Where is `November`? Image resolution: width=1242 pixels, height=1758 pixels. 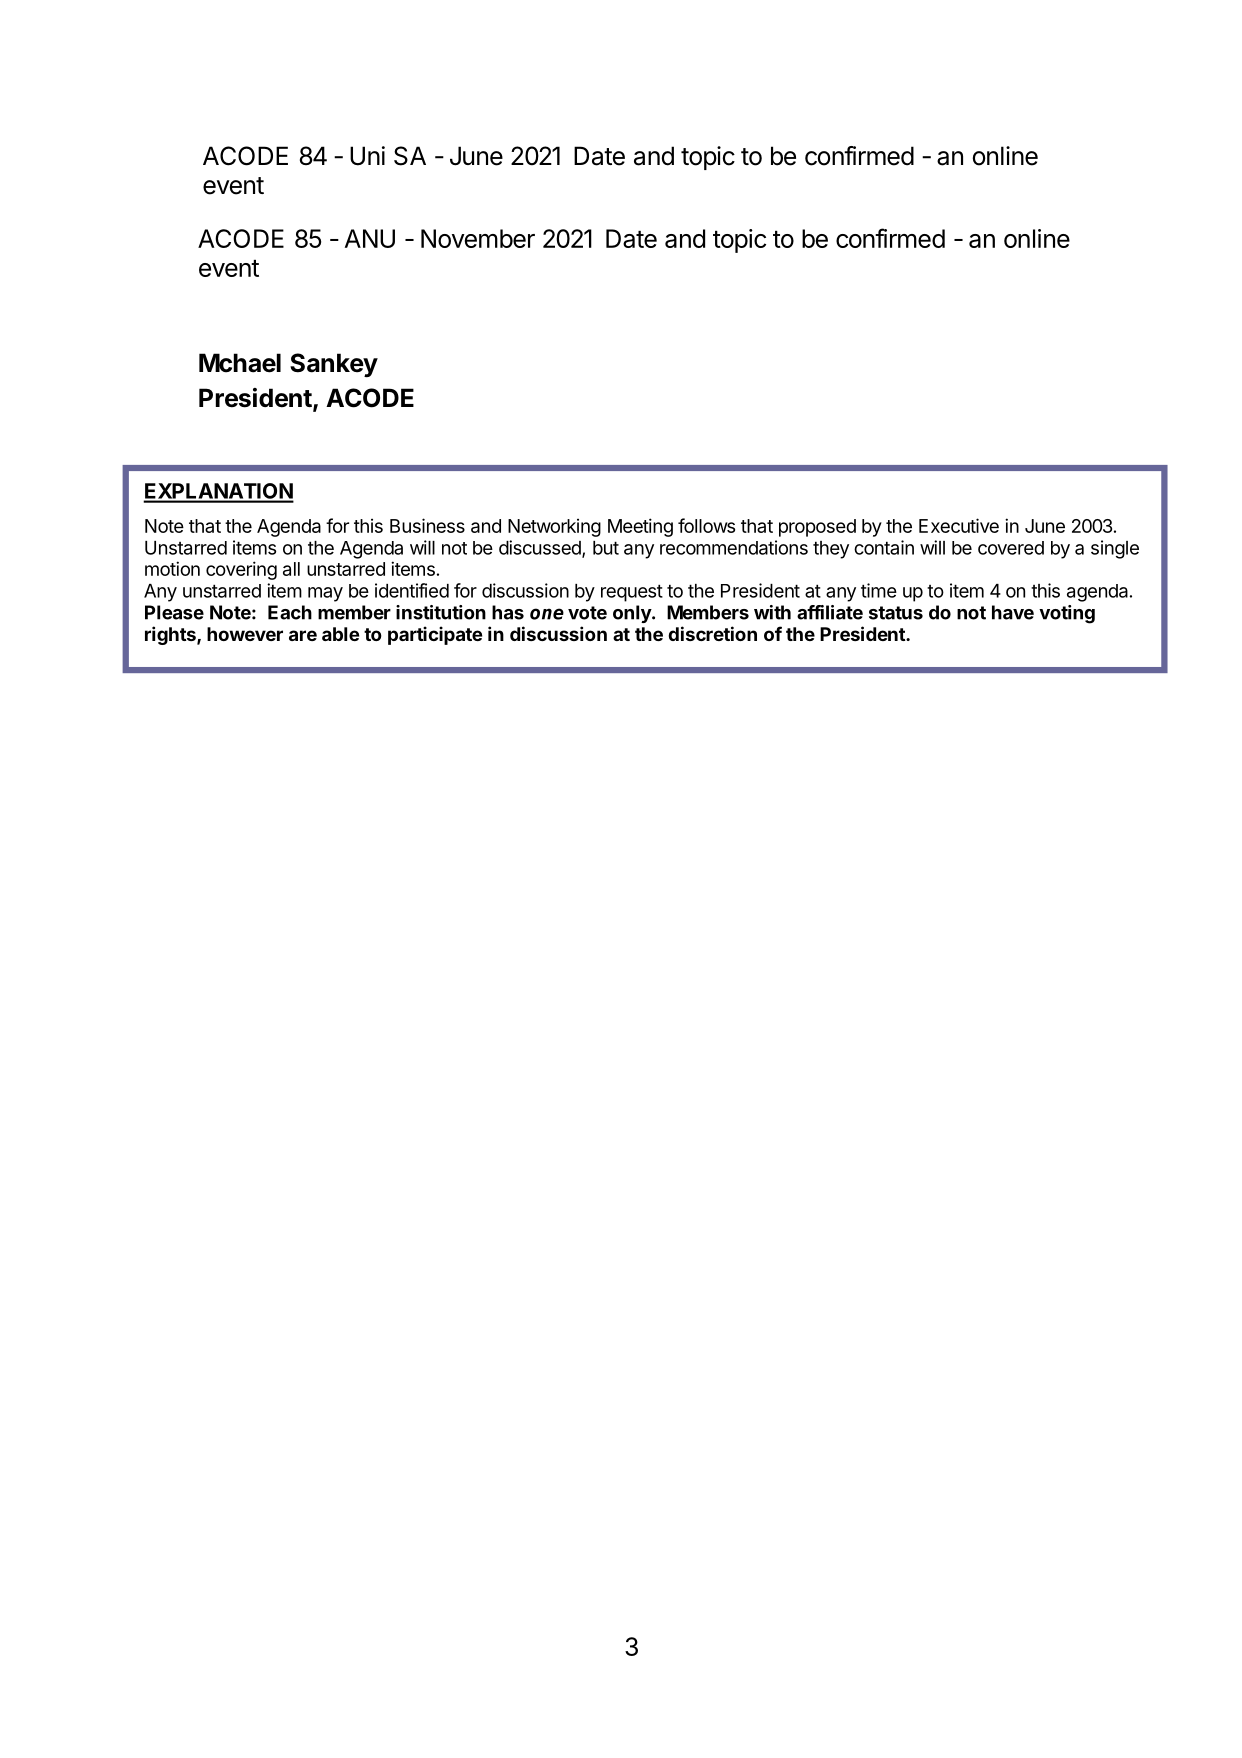 November is located at coordinates (478, 238).
